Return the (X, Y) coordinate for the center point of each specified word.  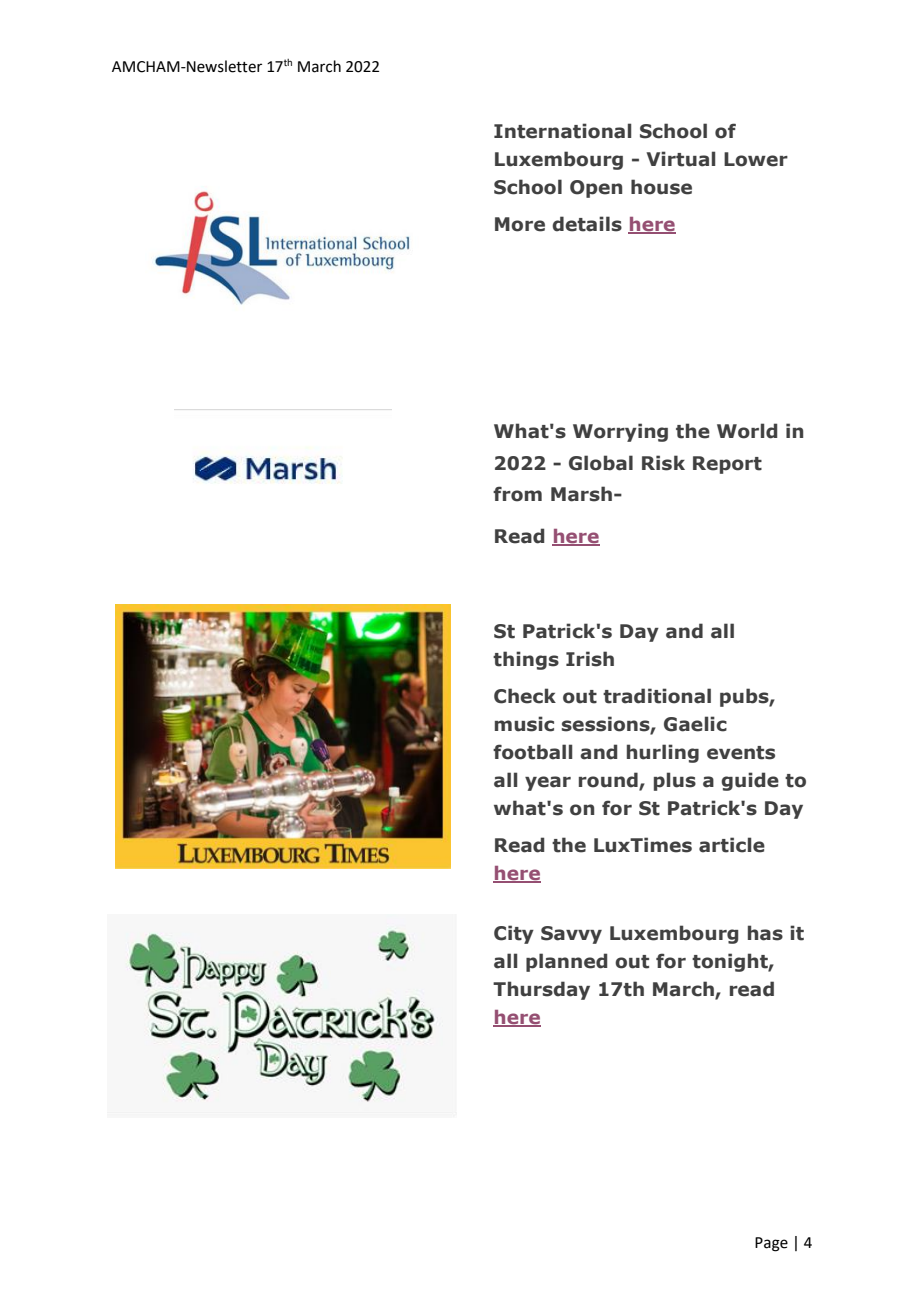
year (548, 783)
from (517, 494)
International (562, 131)
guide (750, 781)
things (526, 660)
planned (566, 962)
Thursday (541, 990)
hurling (663, 753)
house (661, 187)
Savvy (571, 935)
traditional (657, 696)
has (765, 933)
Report (727, 465)
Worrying (620, 432)
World (747, 431)
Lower (756, 159)
